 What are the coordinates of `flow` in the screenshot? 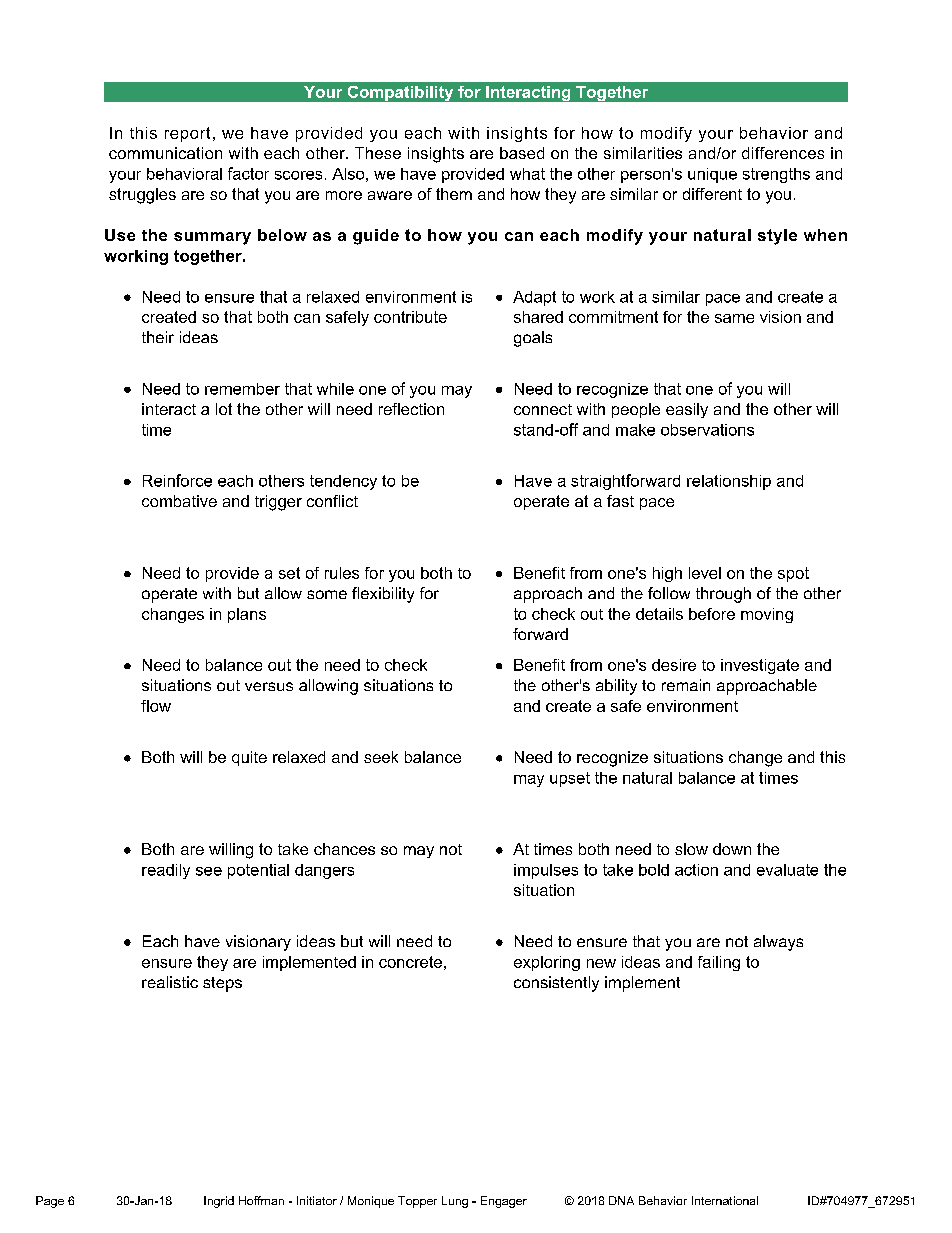 It's located at (156, 706).
